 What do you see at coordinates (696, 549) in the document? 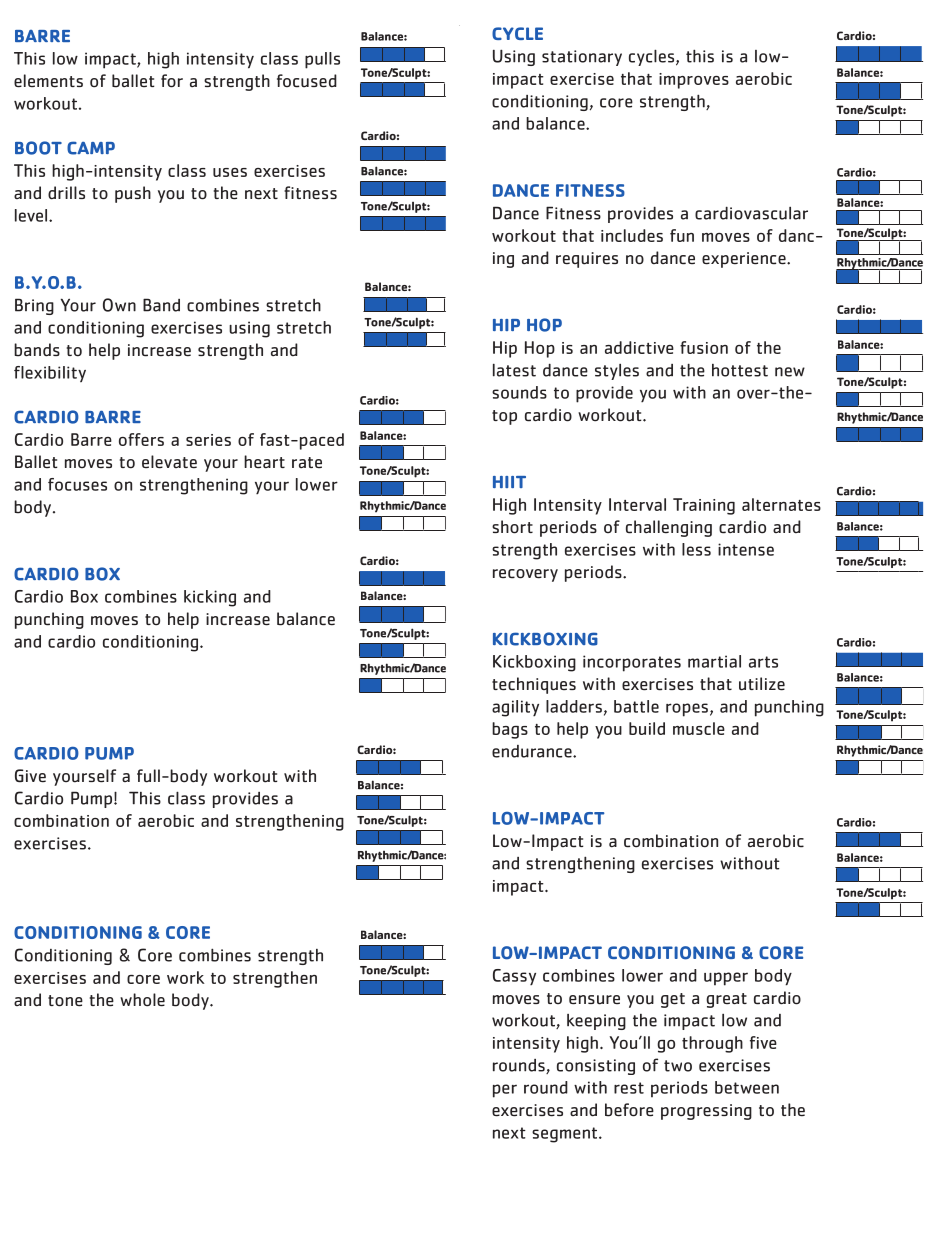
I see `less` at bounding box center [696, 549].
